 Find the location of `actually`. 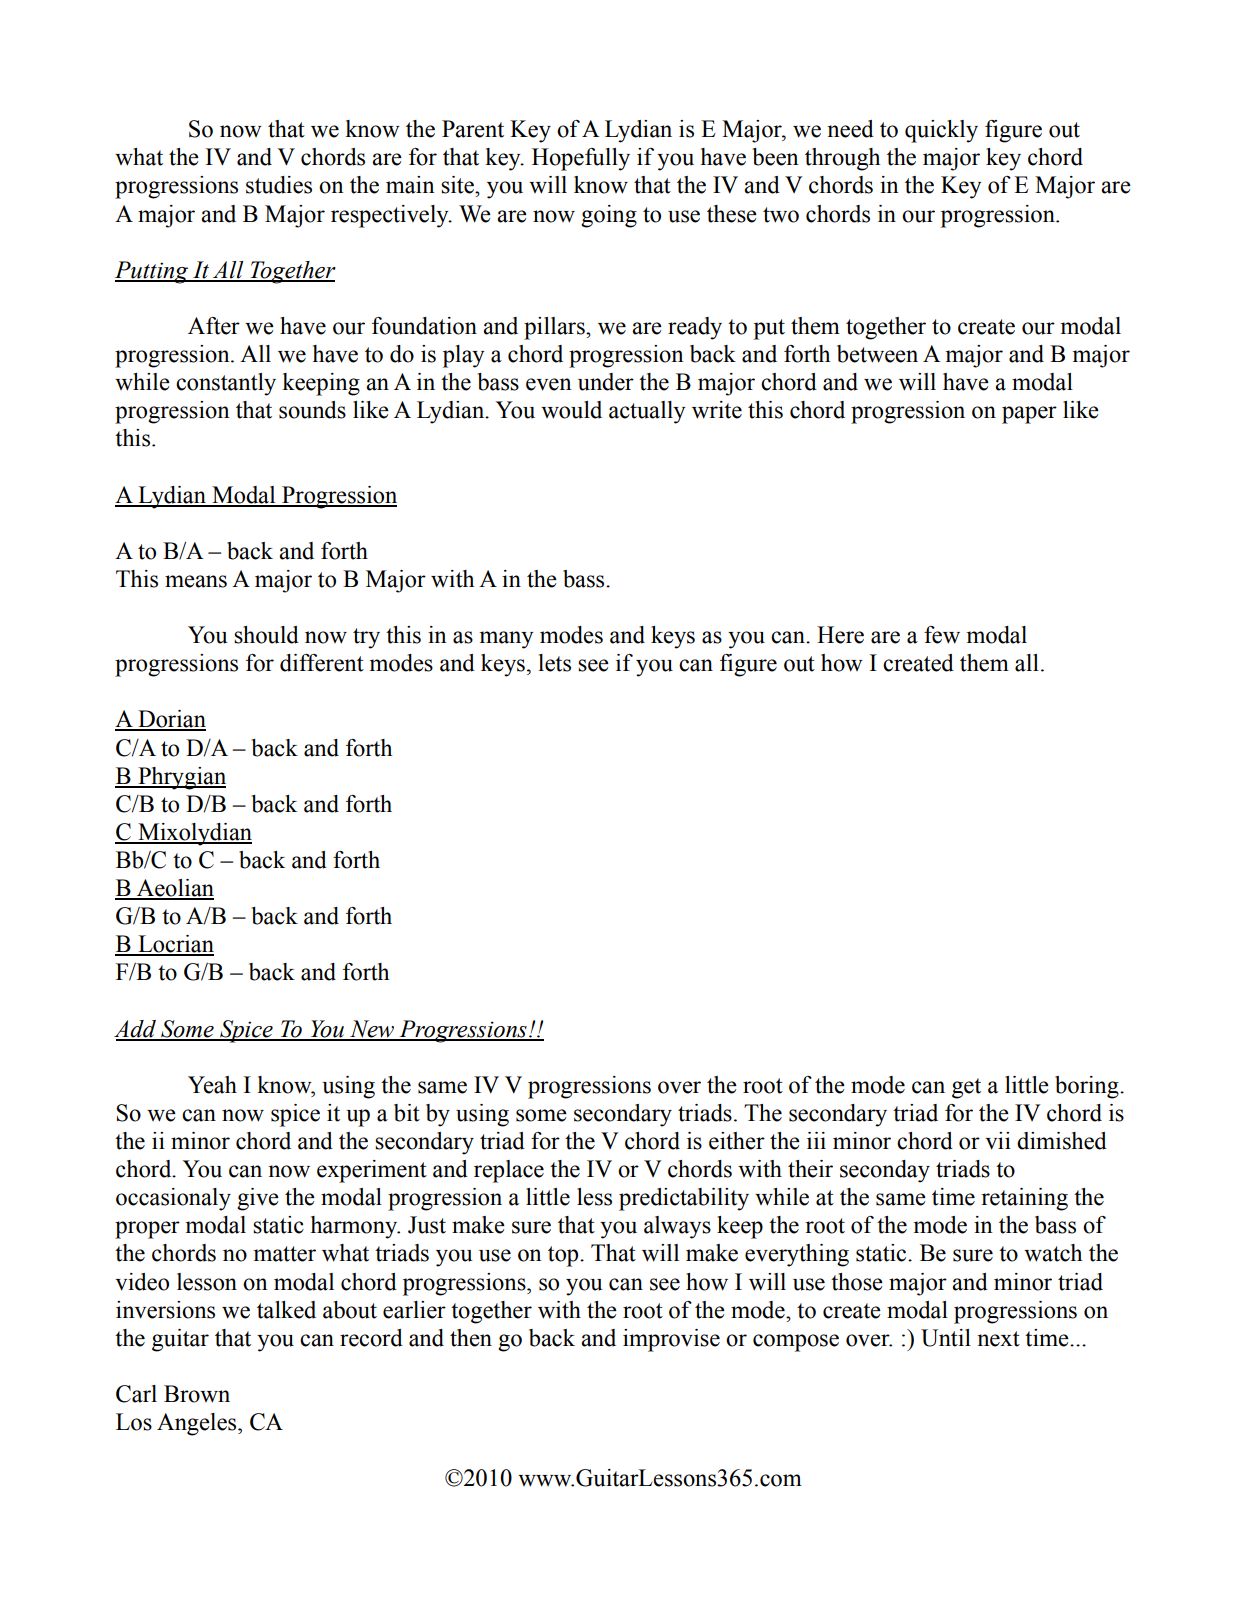

actually is located at coordinates (647, 412).
